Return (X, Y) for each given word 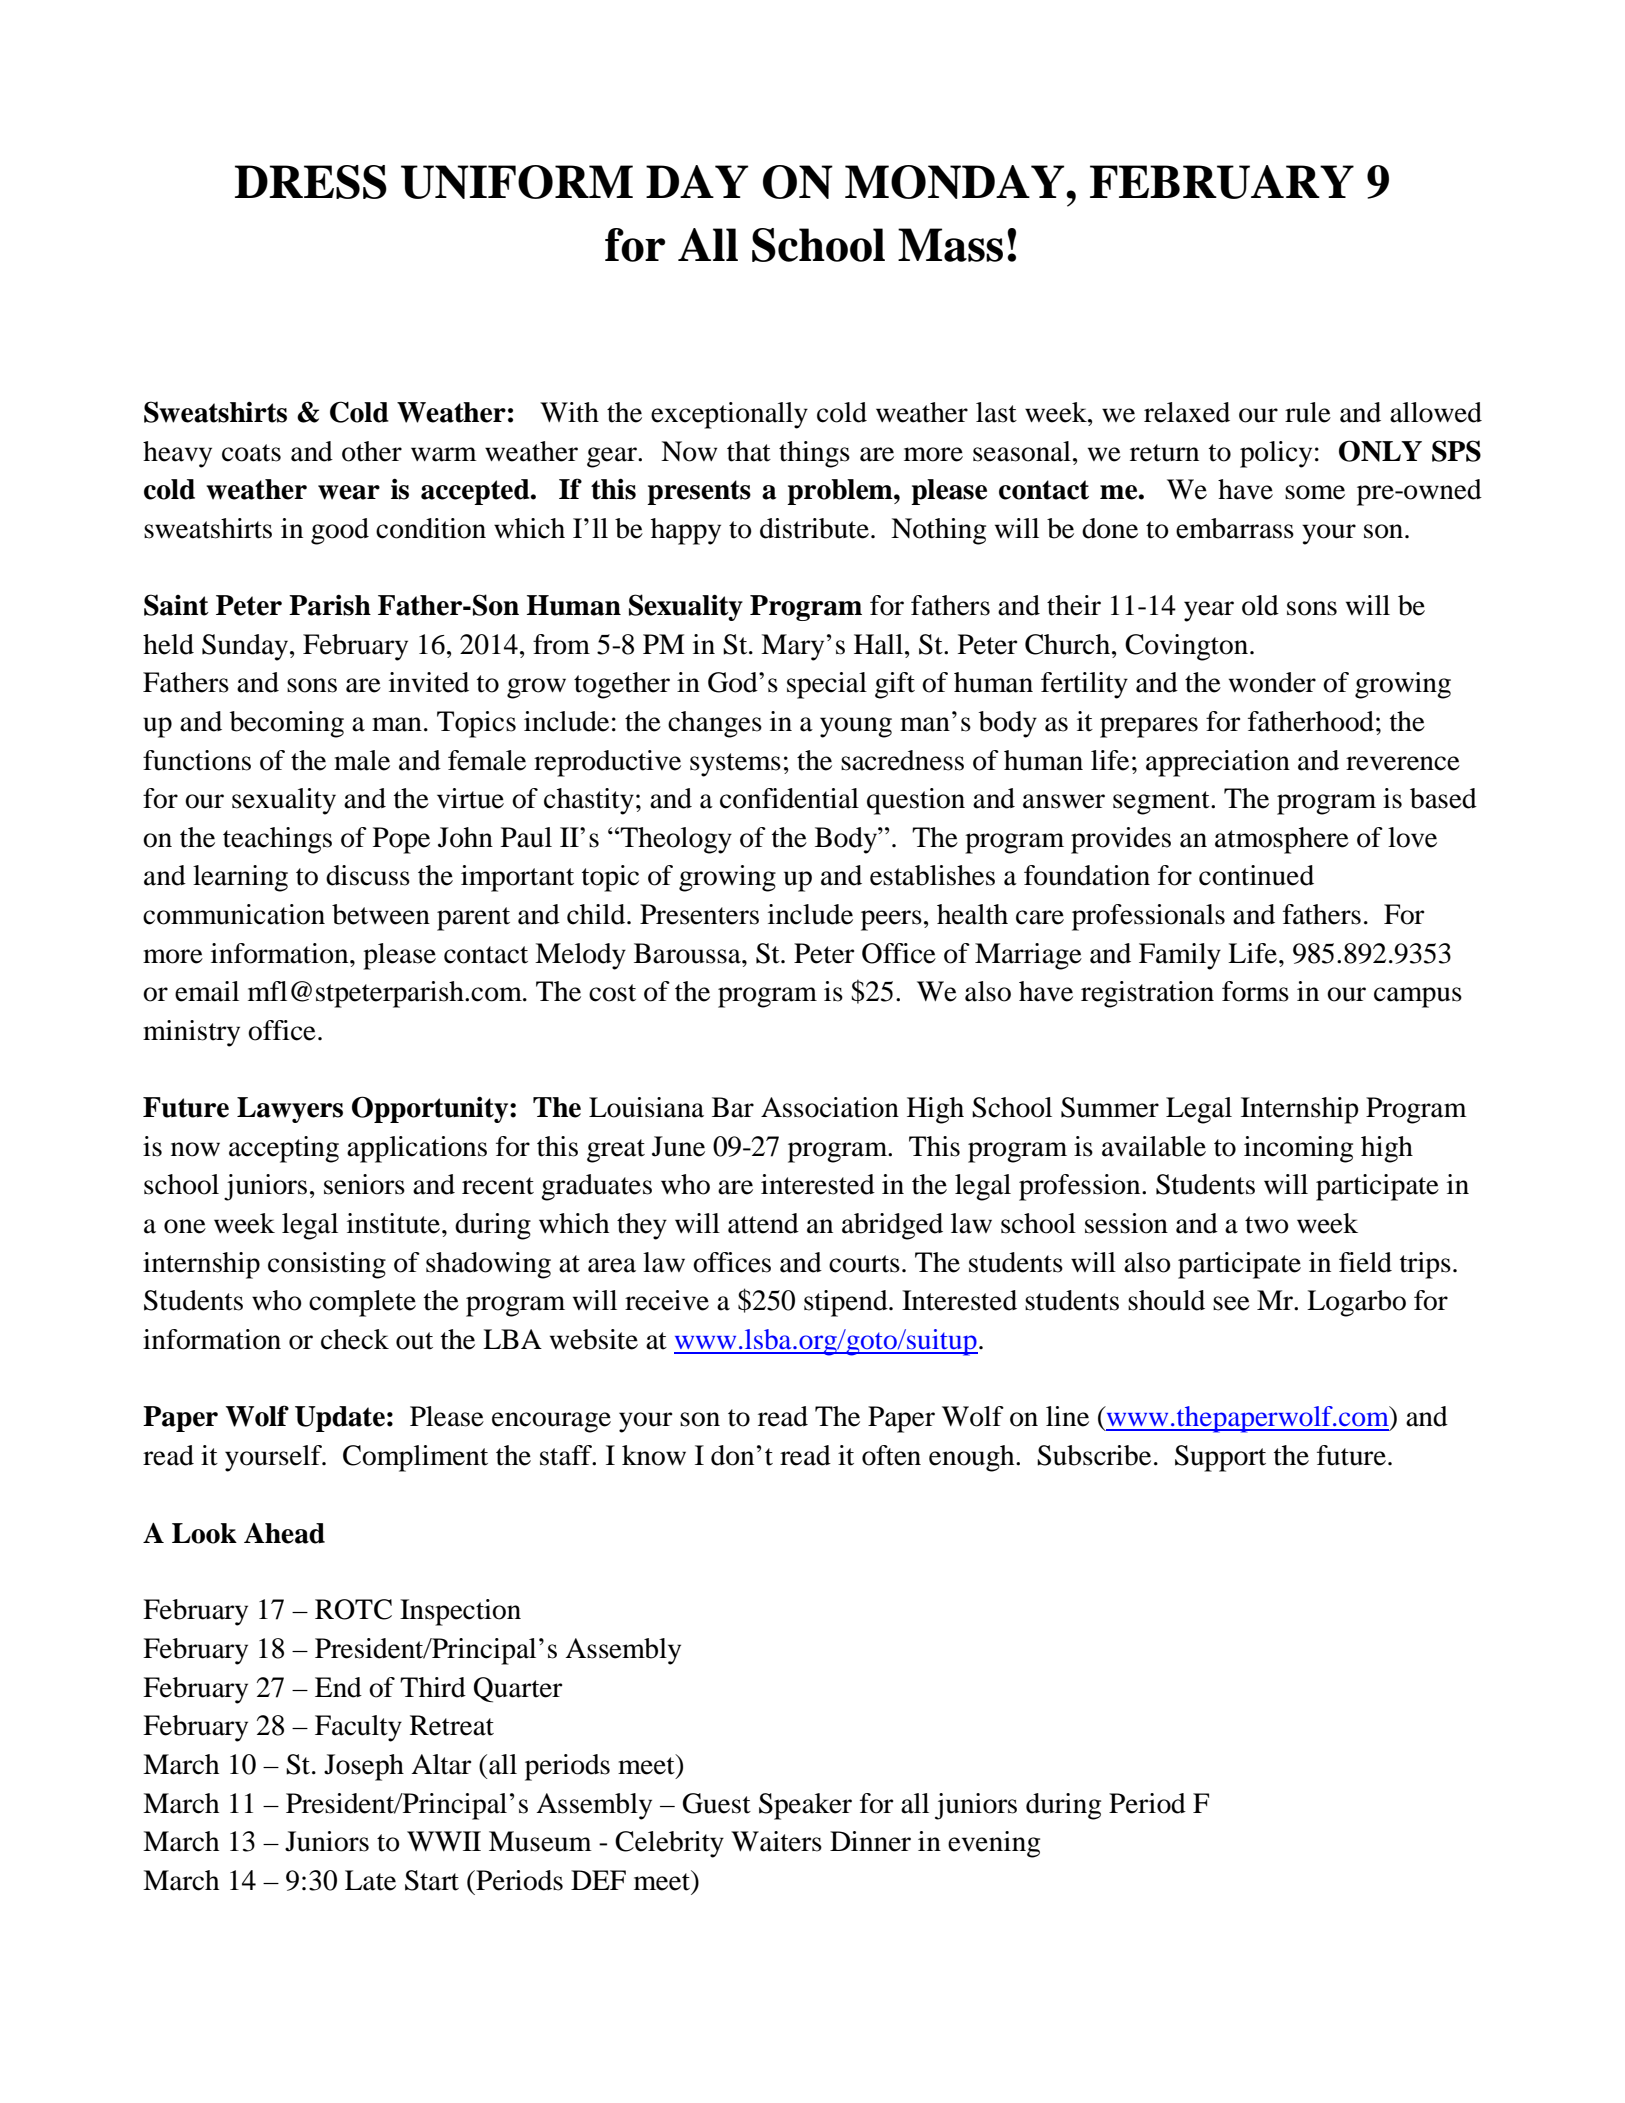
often (891, 1455)
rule (1308, 412)
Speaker (805, 1806)
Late (370, 1880)
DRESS (311, 182)
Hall (880, 644)
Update (340, 1419)
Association (830, 1107)
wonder (1272, 682)
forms (1255, 991)
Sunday (246, 647)
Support (1220, 1458)
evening (994, 1844)
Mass (950, 245)
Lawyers (290, 1110)
